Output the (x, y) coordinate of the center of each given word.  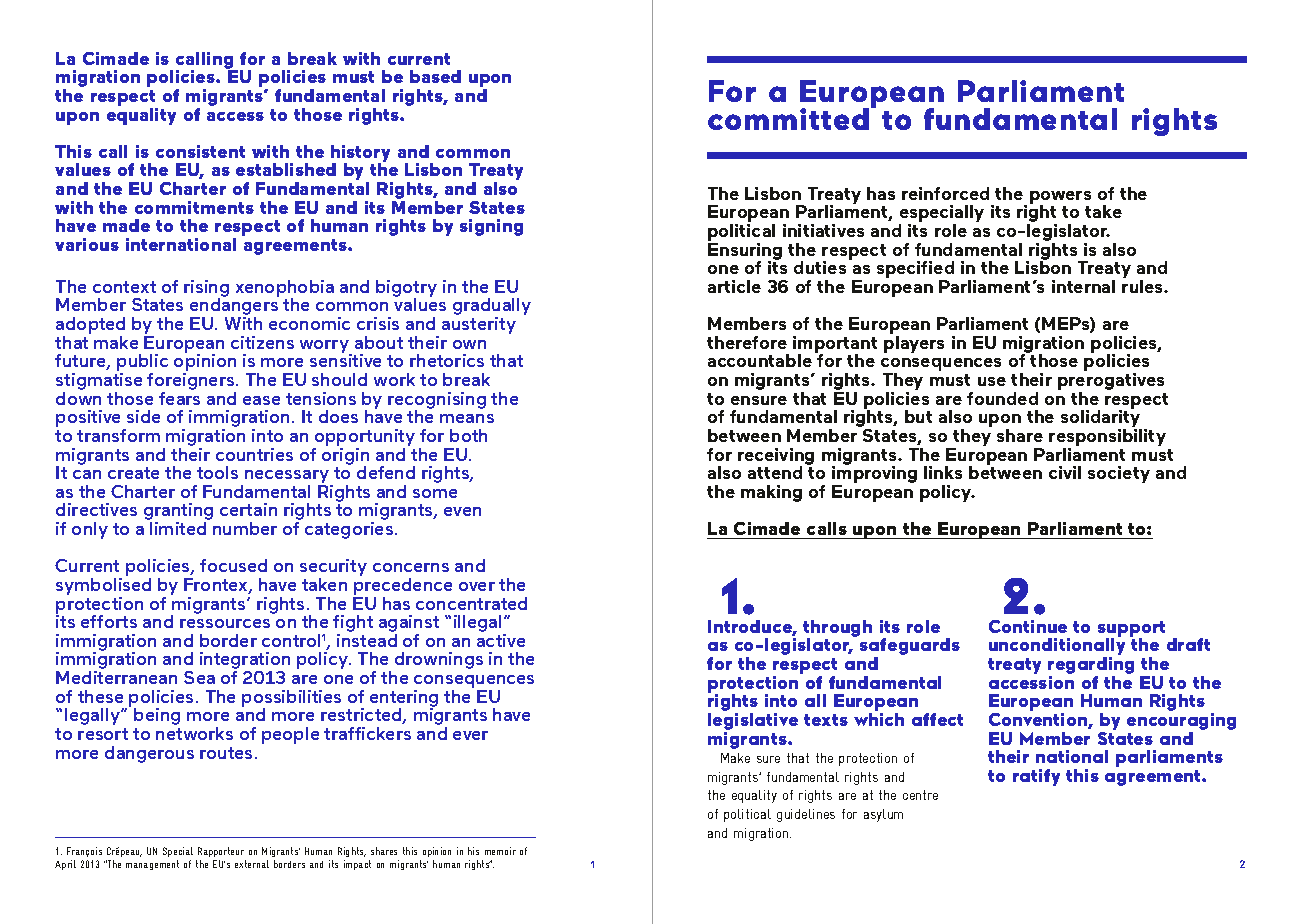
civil (1065, 472)
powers (1060, 198)
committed (790, 118)
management (152, 865)
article (734, 286)
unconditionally (1057, 647)
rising (206, 290)
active (501, 640)
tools (217, 472)
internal (1083, 286)
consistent (200, 151)
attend (775, 472)
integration (245, 662)
